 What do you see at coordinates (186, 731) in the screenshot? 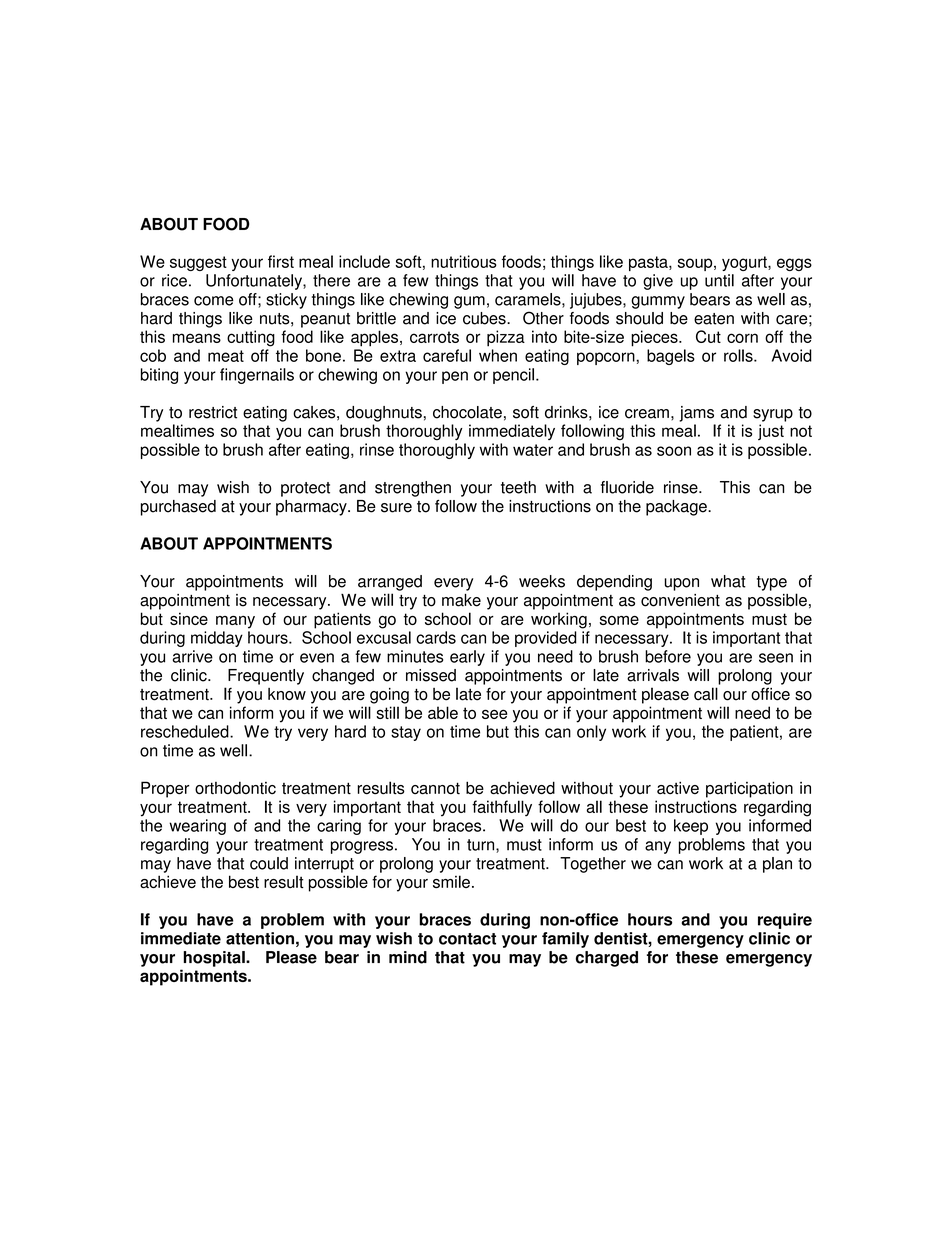
I see `rescheduled` at bounding box center [186, 731].
